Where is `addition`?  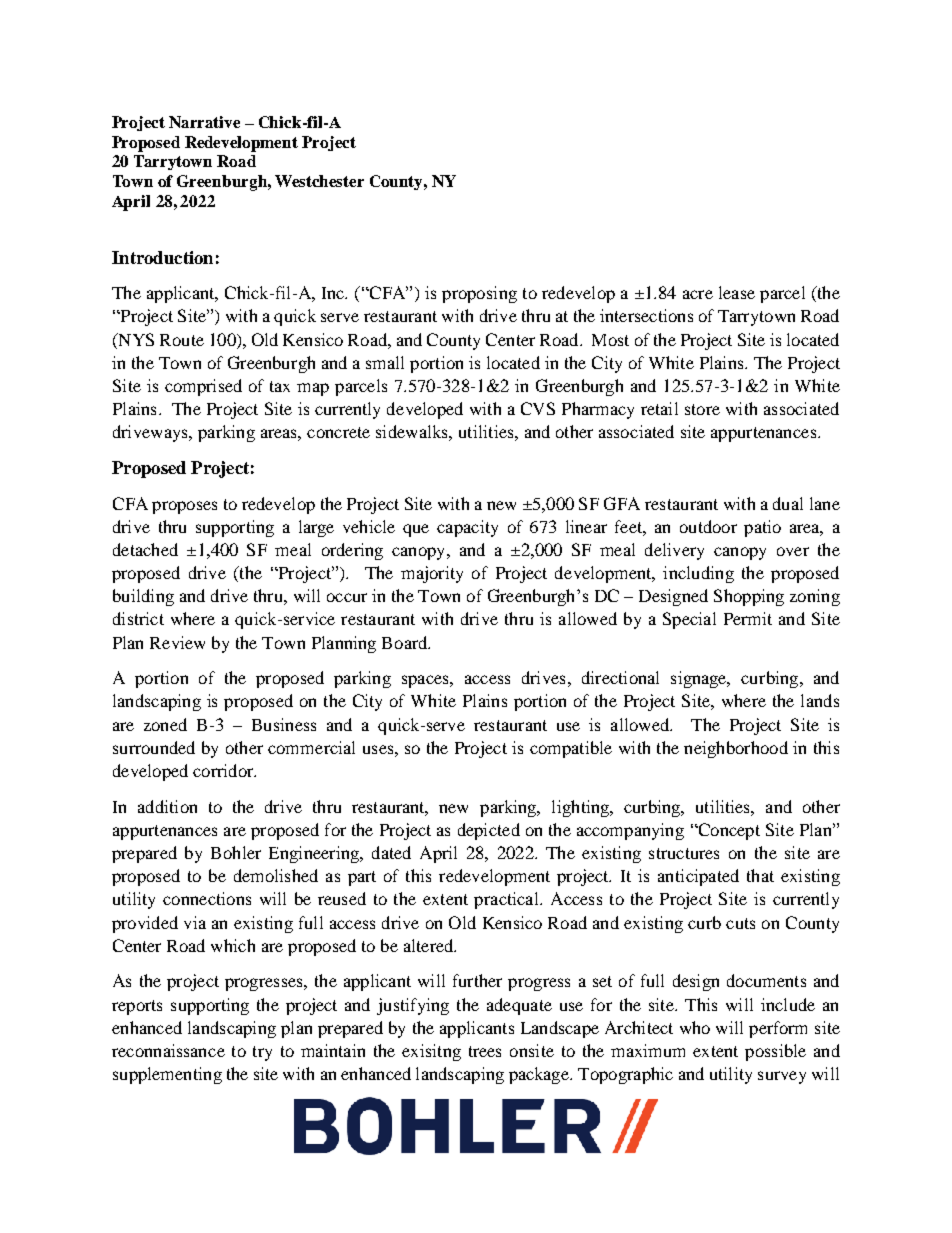
addition is located at coordinates (167, 806).
